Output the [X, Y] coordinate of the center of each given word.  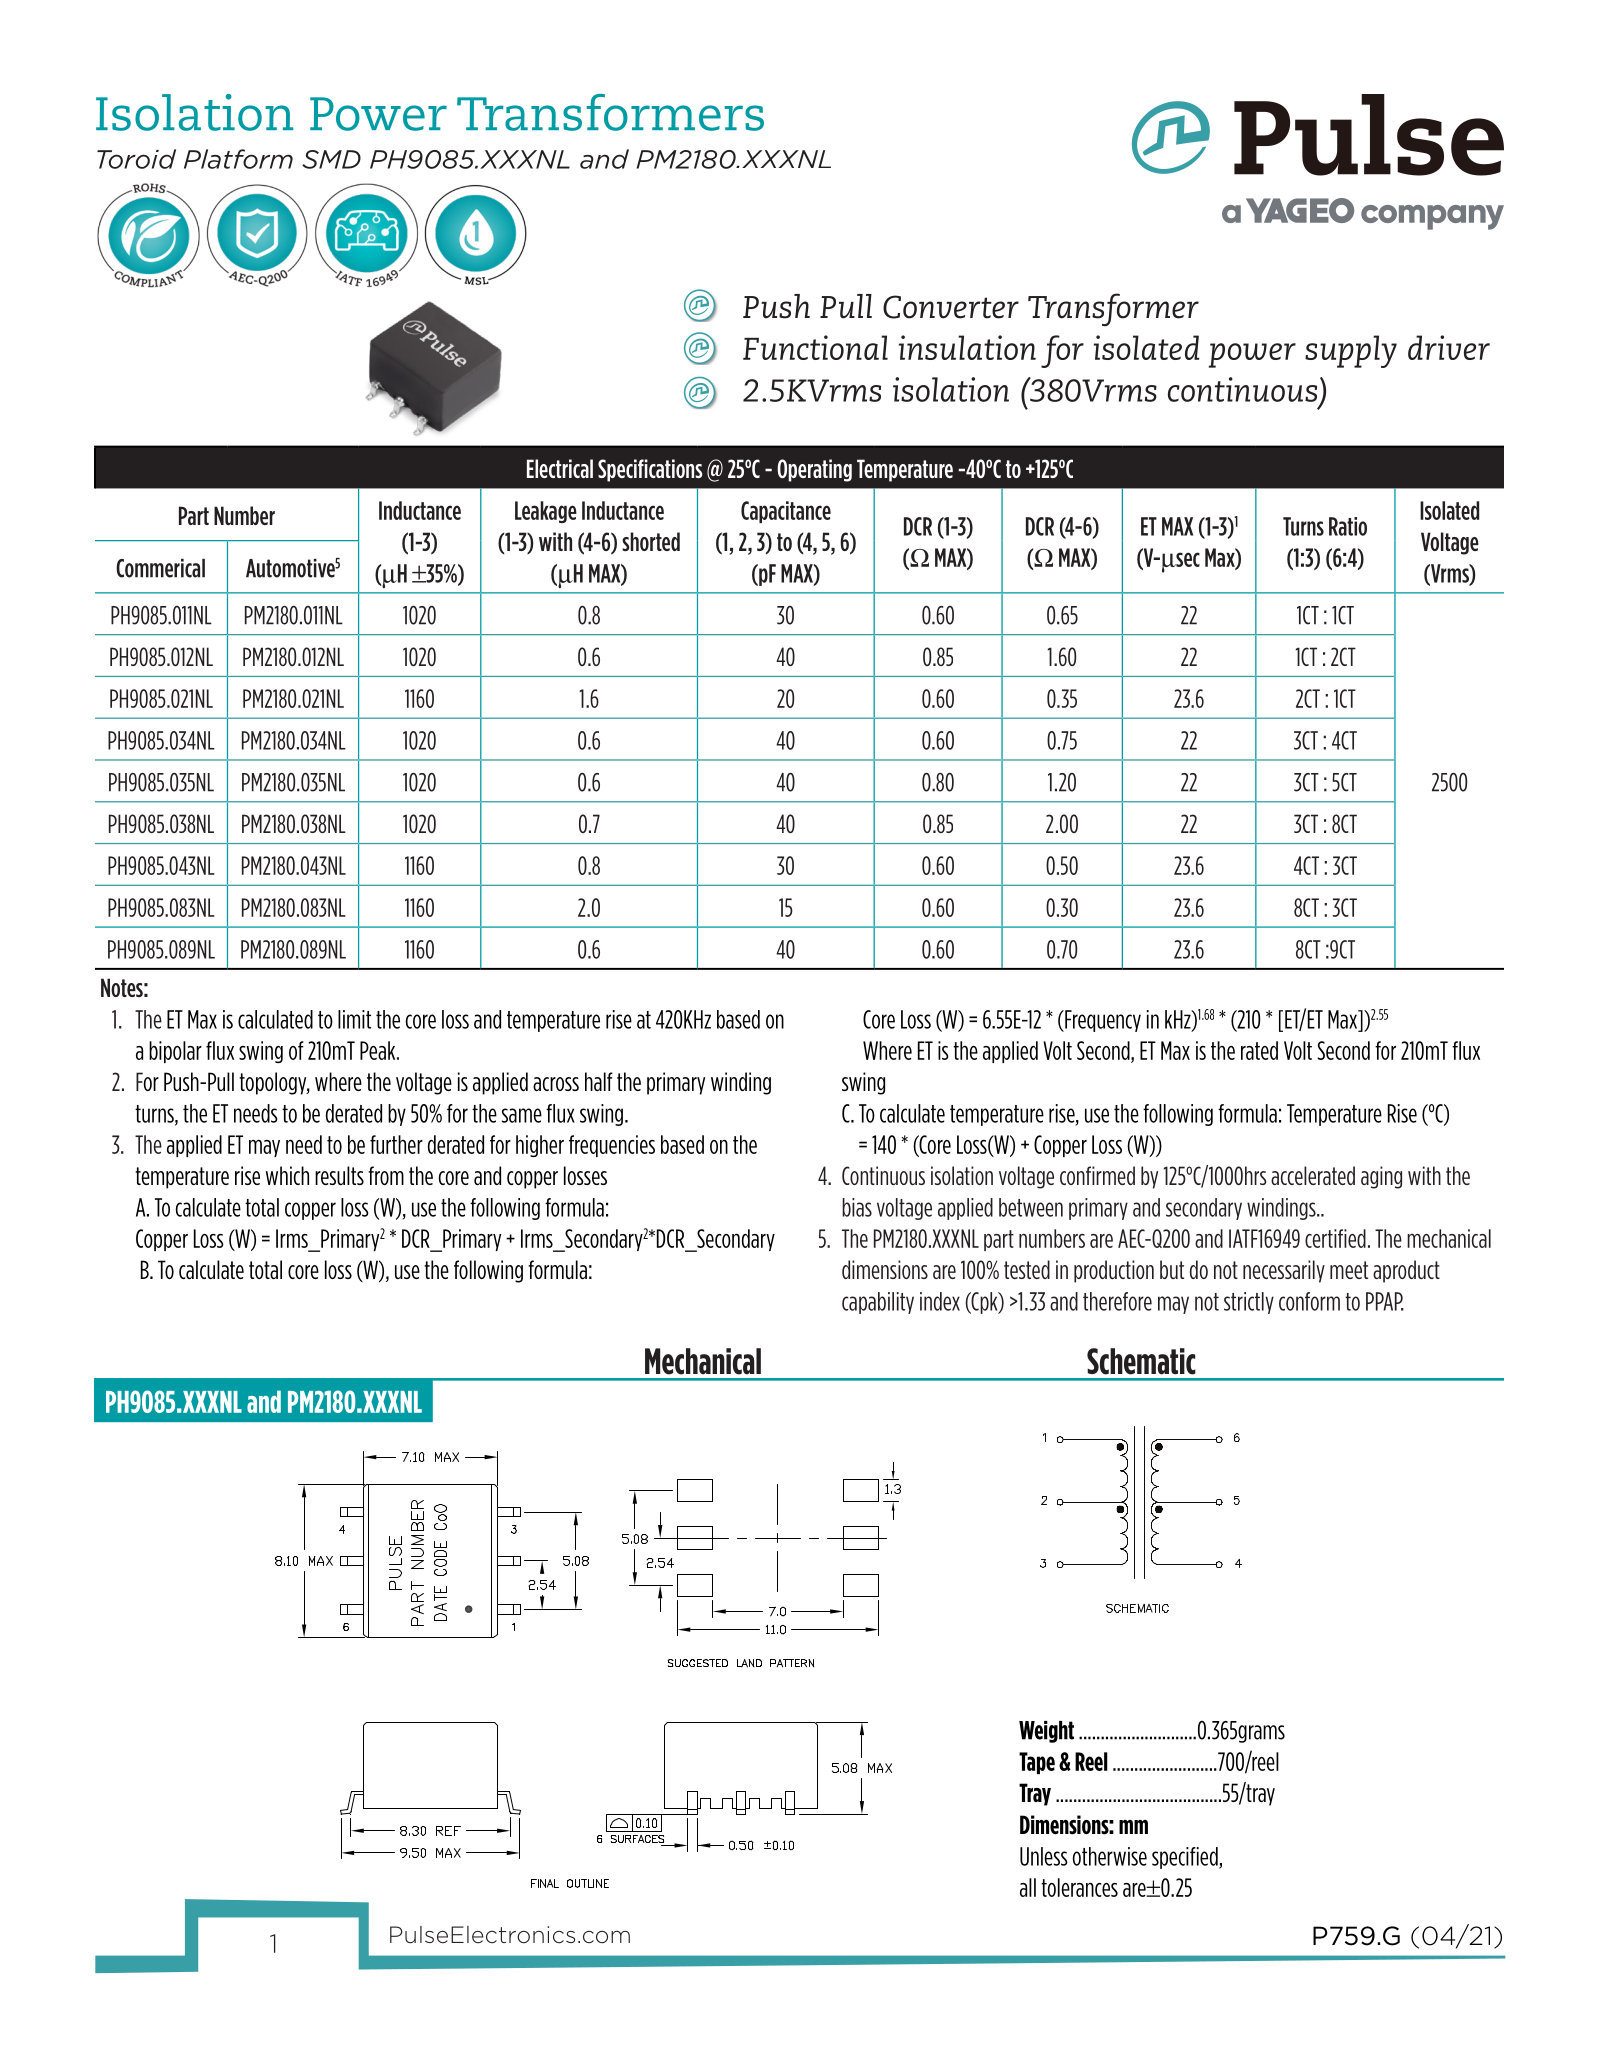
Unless [1044, 1856]
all [1028, 1887]
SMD [331, 159]
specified [1186, 1858]
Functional [815, 347]
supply [1351, 351]
